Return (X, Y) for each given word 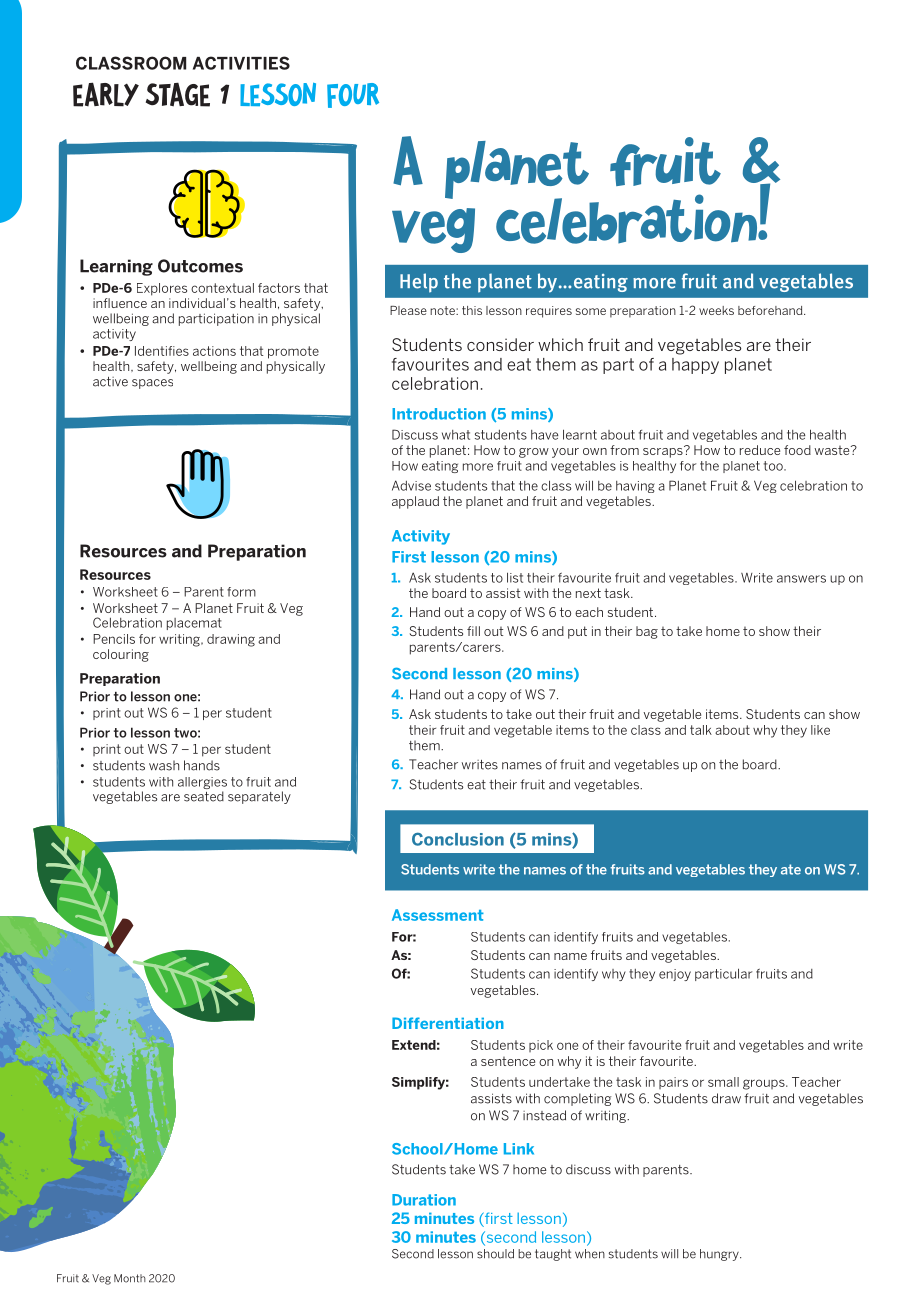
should (495, 1254)
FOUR (353, 95)
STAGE (178, 94)
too (774, 466)
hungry (720, 1255)
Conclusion (458, 839)
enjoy (675, 975)
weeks (716, 310)
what (456, 435)
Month (130, 1278)
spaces (152, 384)
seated (204, 796)
